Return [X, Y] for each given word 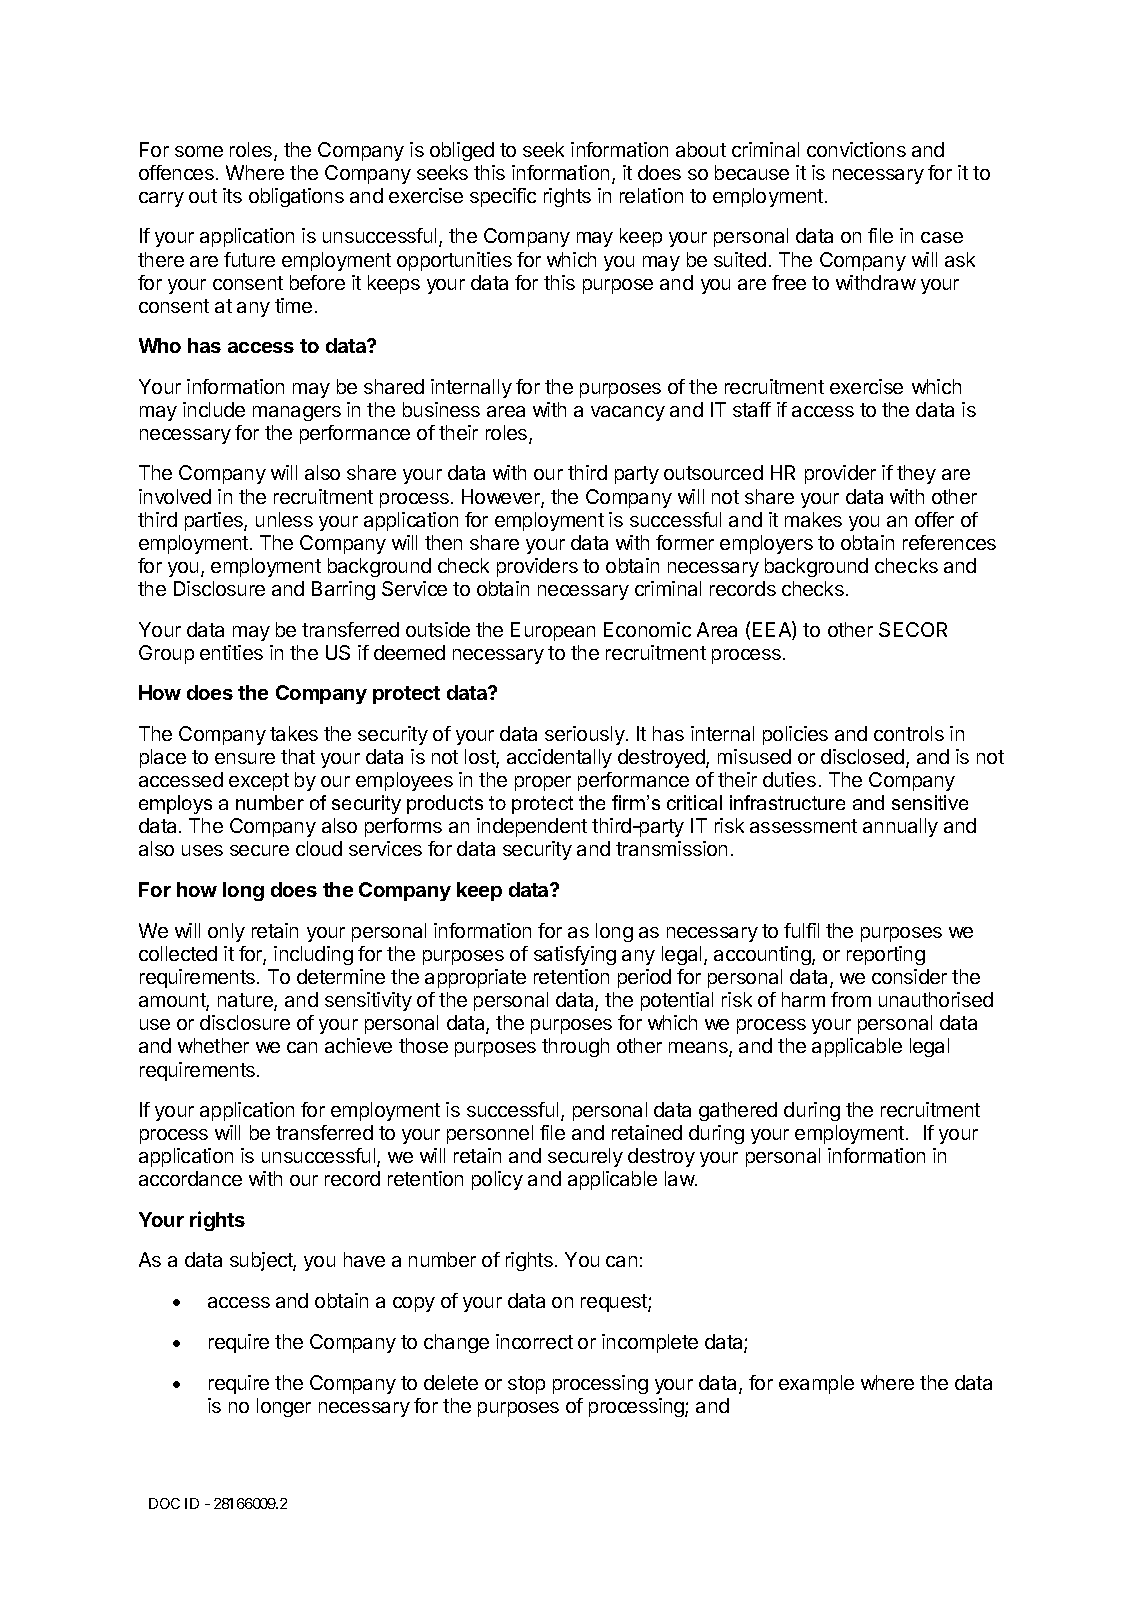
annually [900, 827]
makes [813, 519]
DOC [164, 1503]
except [259, 782]
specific [503, 197]
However [502, 498]
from [851, 999]
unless [284, 519]
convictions [856, 149]
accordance [190, 1178]
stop [526, 1385]
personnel [490, 1134]
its [232, 195]
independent [532, 827]
